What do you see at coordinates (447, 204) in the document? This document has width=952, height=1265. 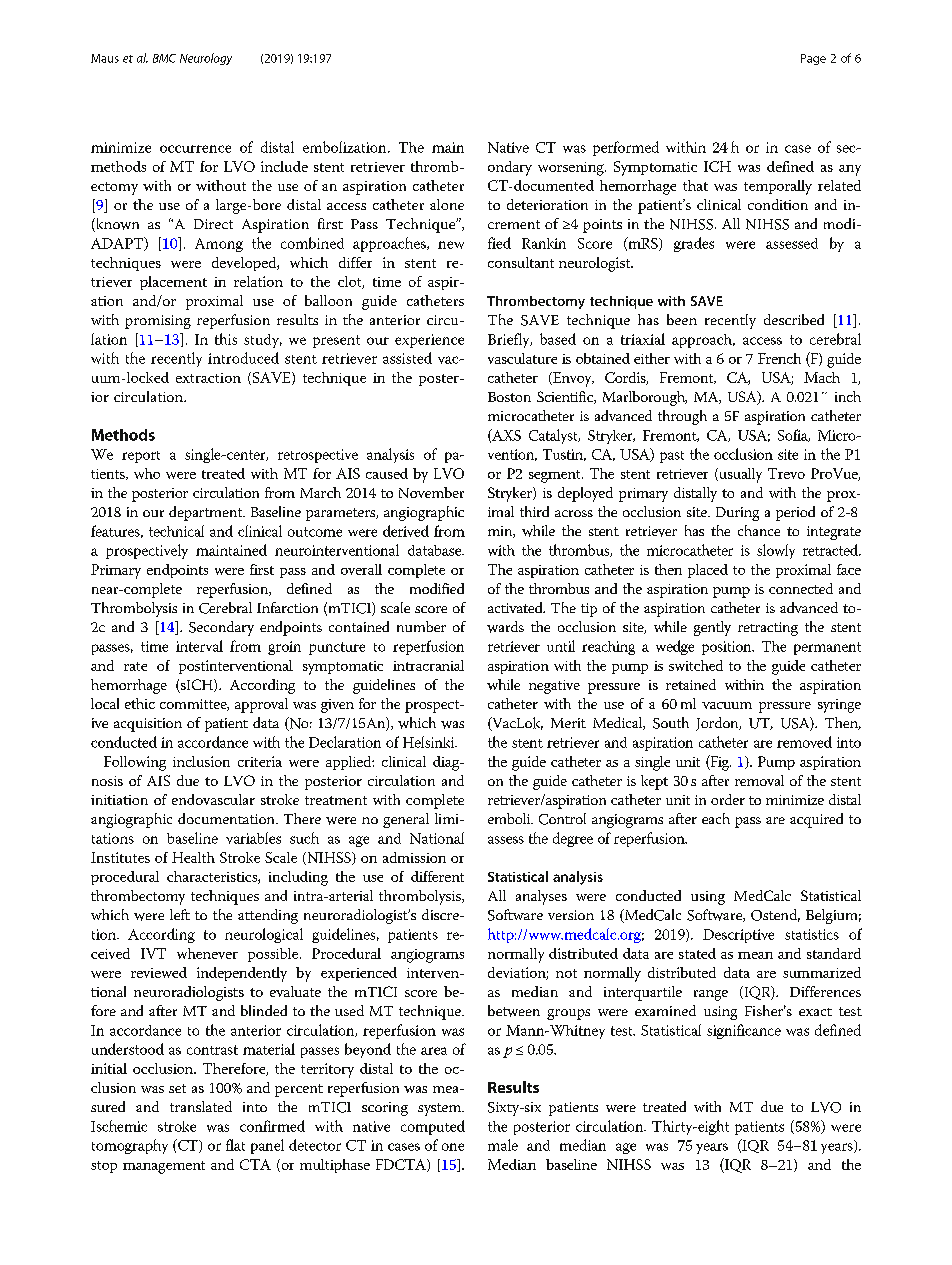 I see `alone` at bounding box center [447, 204].
